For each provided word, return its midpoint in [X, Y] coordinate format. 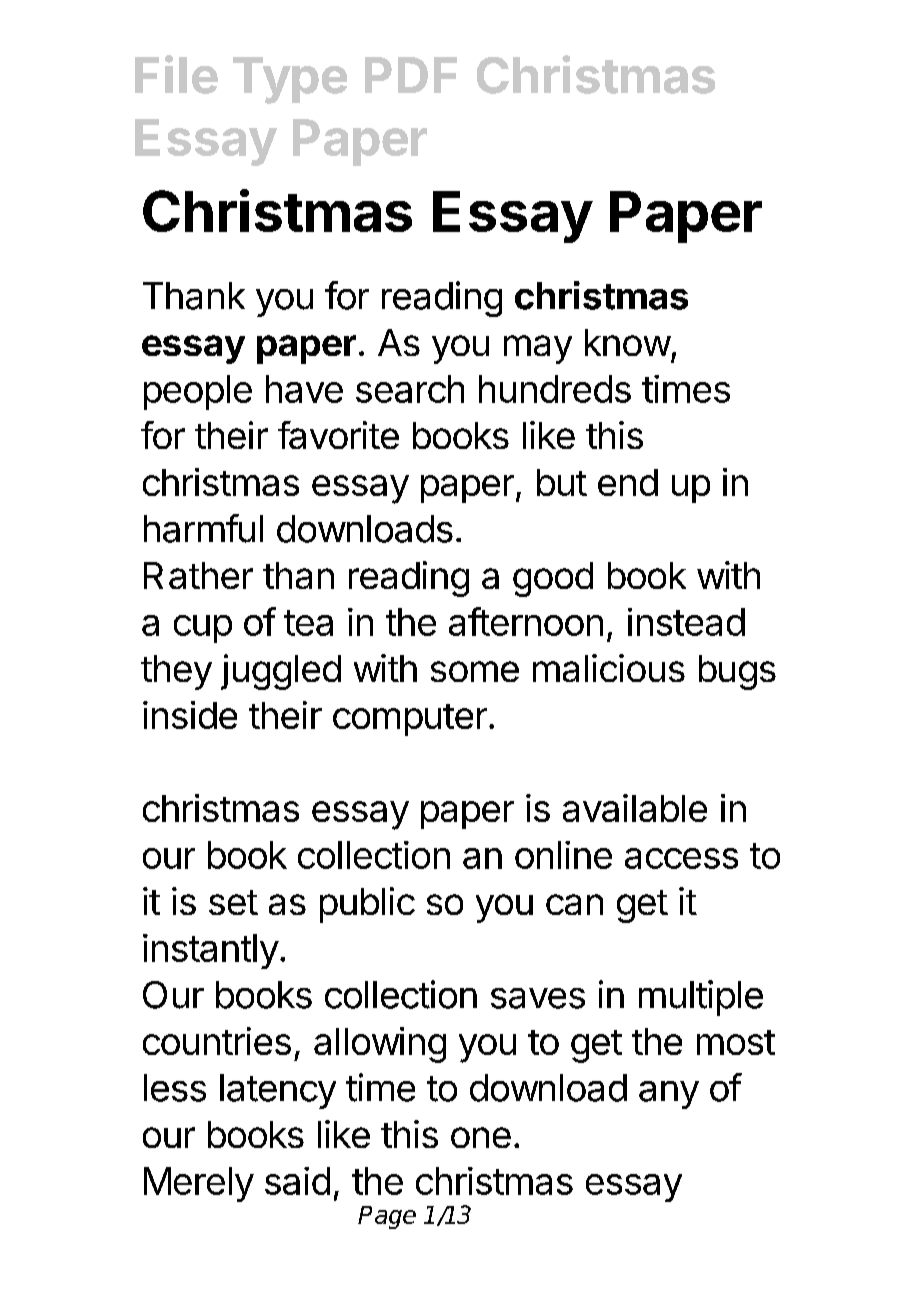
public [367, 905]
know [628, 342]
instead [686, 622]
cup [203, 629]
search [410, 389]
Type [290, 80]
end [628, 482]
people [198, 392]
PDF [411, 75]
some [475, 671]
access [681, 858]
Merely [199, 1184]
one [481, 1137]
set [233, 902]
